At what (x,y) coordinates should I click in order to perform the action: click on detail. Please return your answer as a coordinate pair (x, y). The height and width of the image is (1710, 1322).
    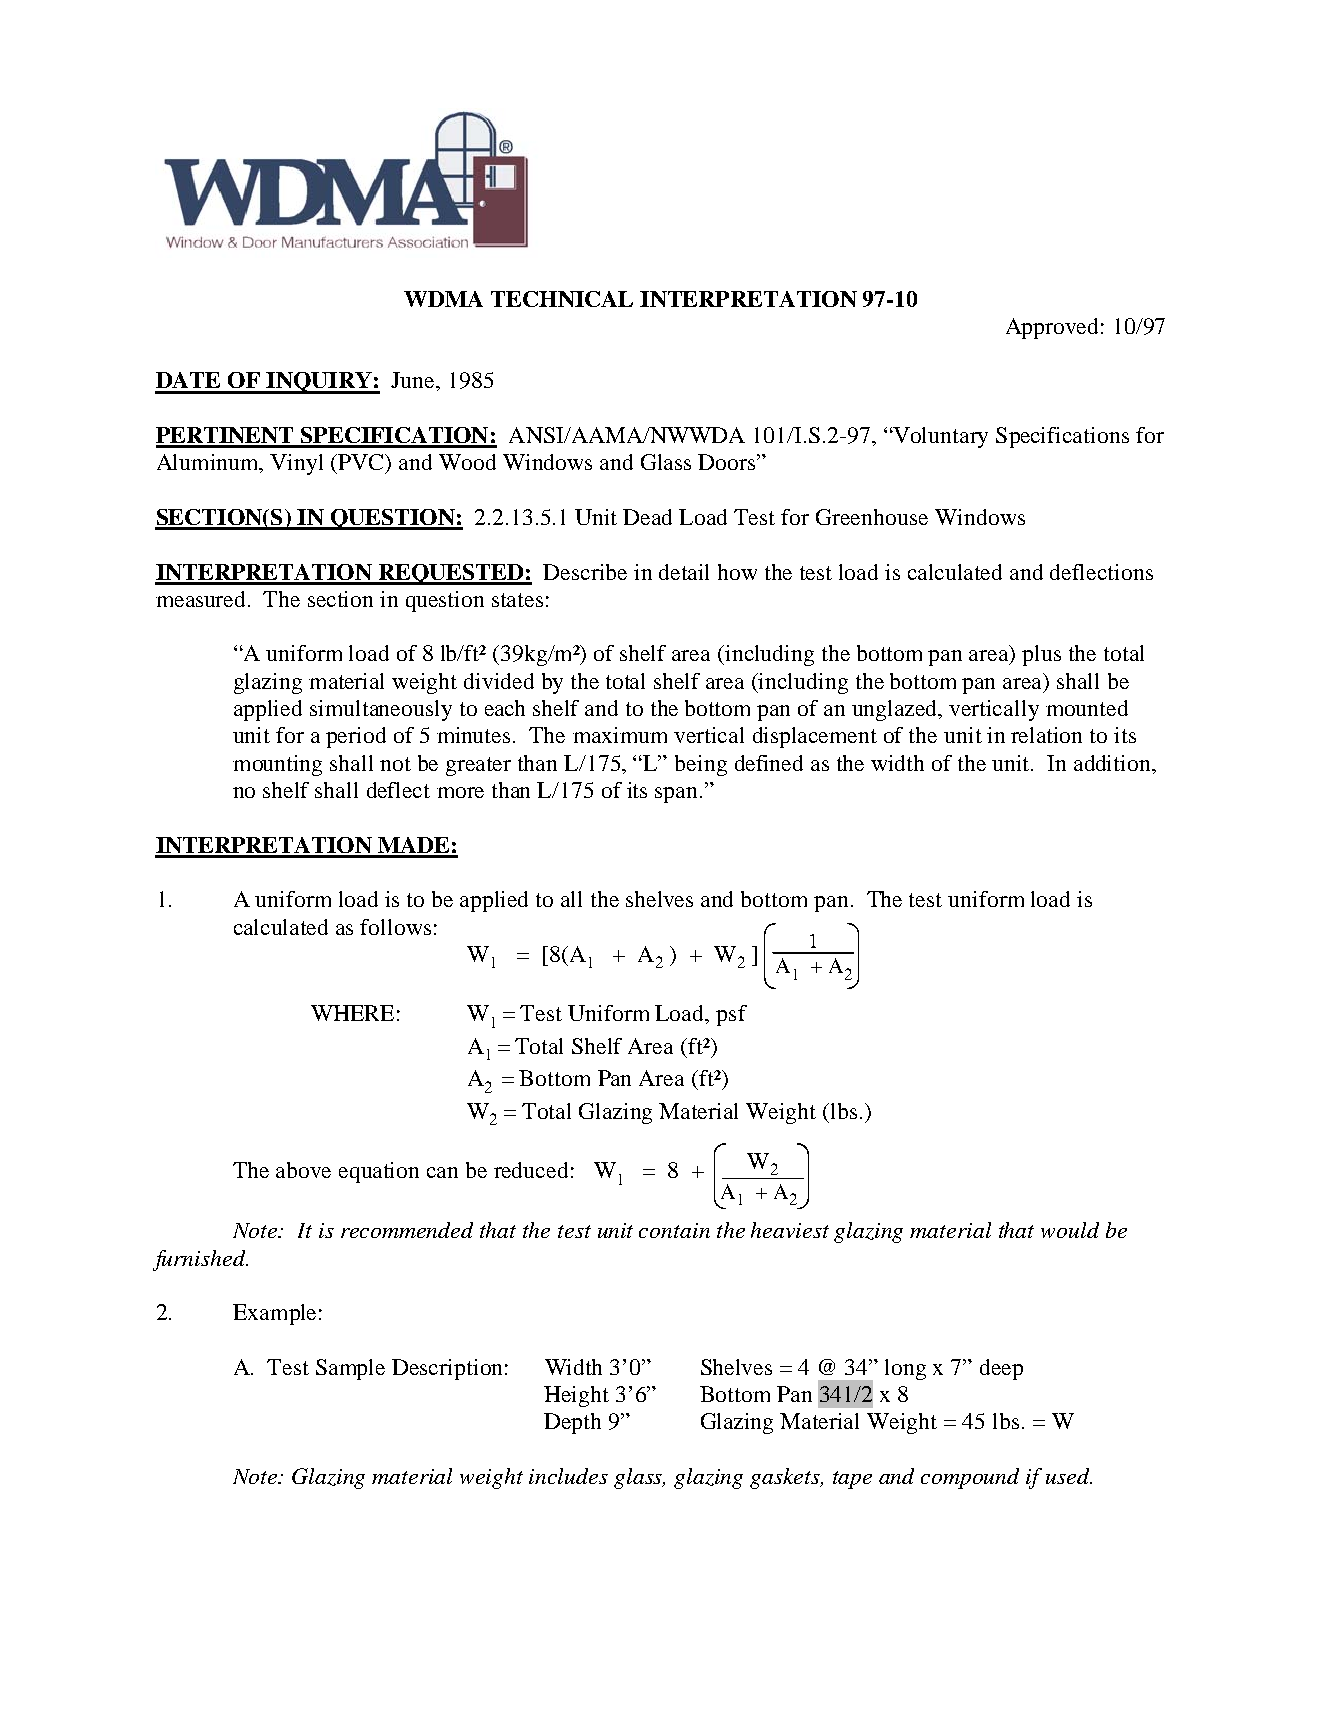
    Looking at the image, I should click on (684, 572).
